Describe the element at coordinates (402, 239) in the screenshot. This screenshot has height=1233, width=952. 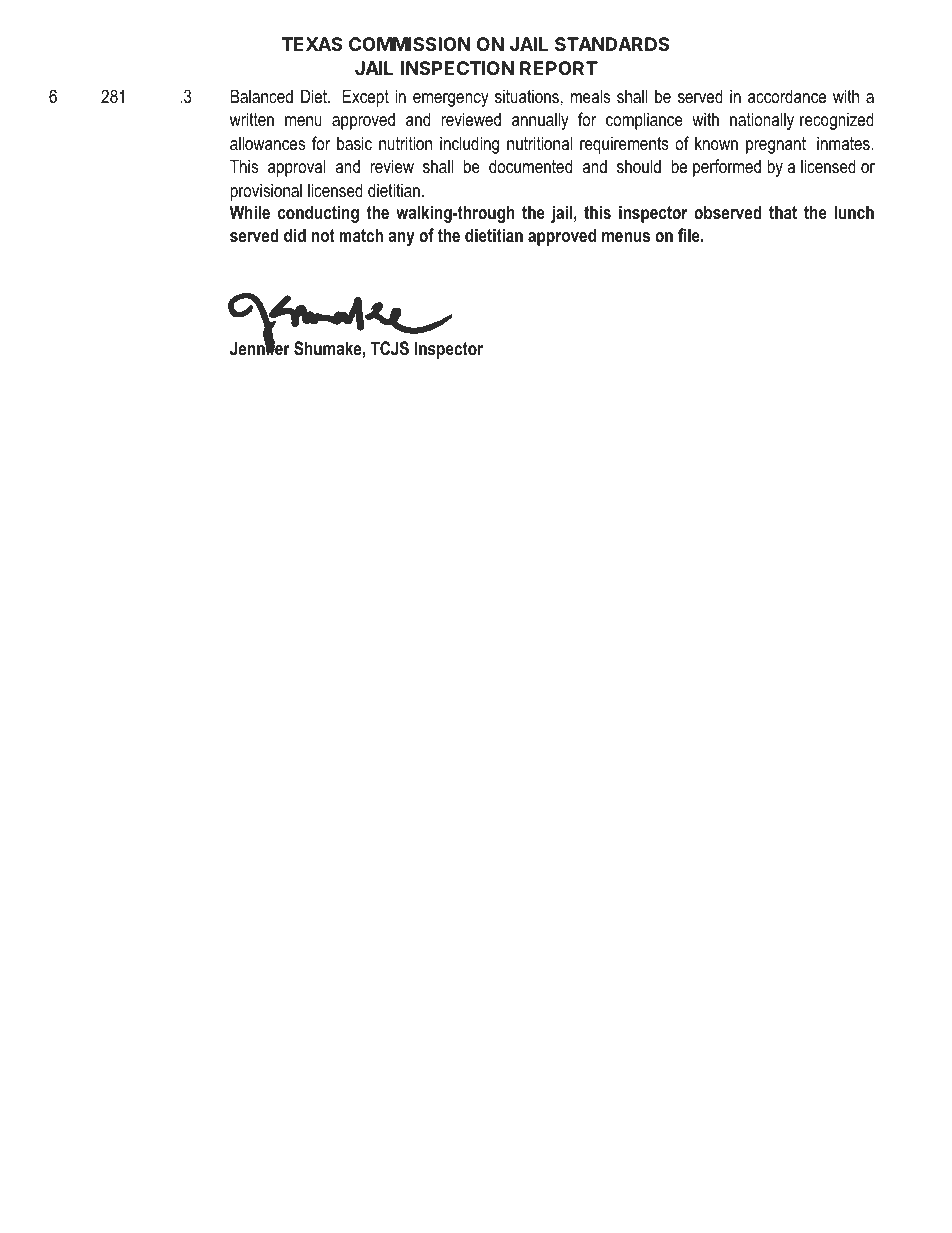
I see `any` at that location.
